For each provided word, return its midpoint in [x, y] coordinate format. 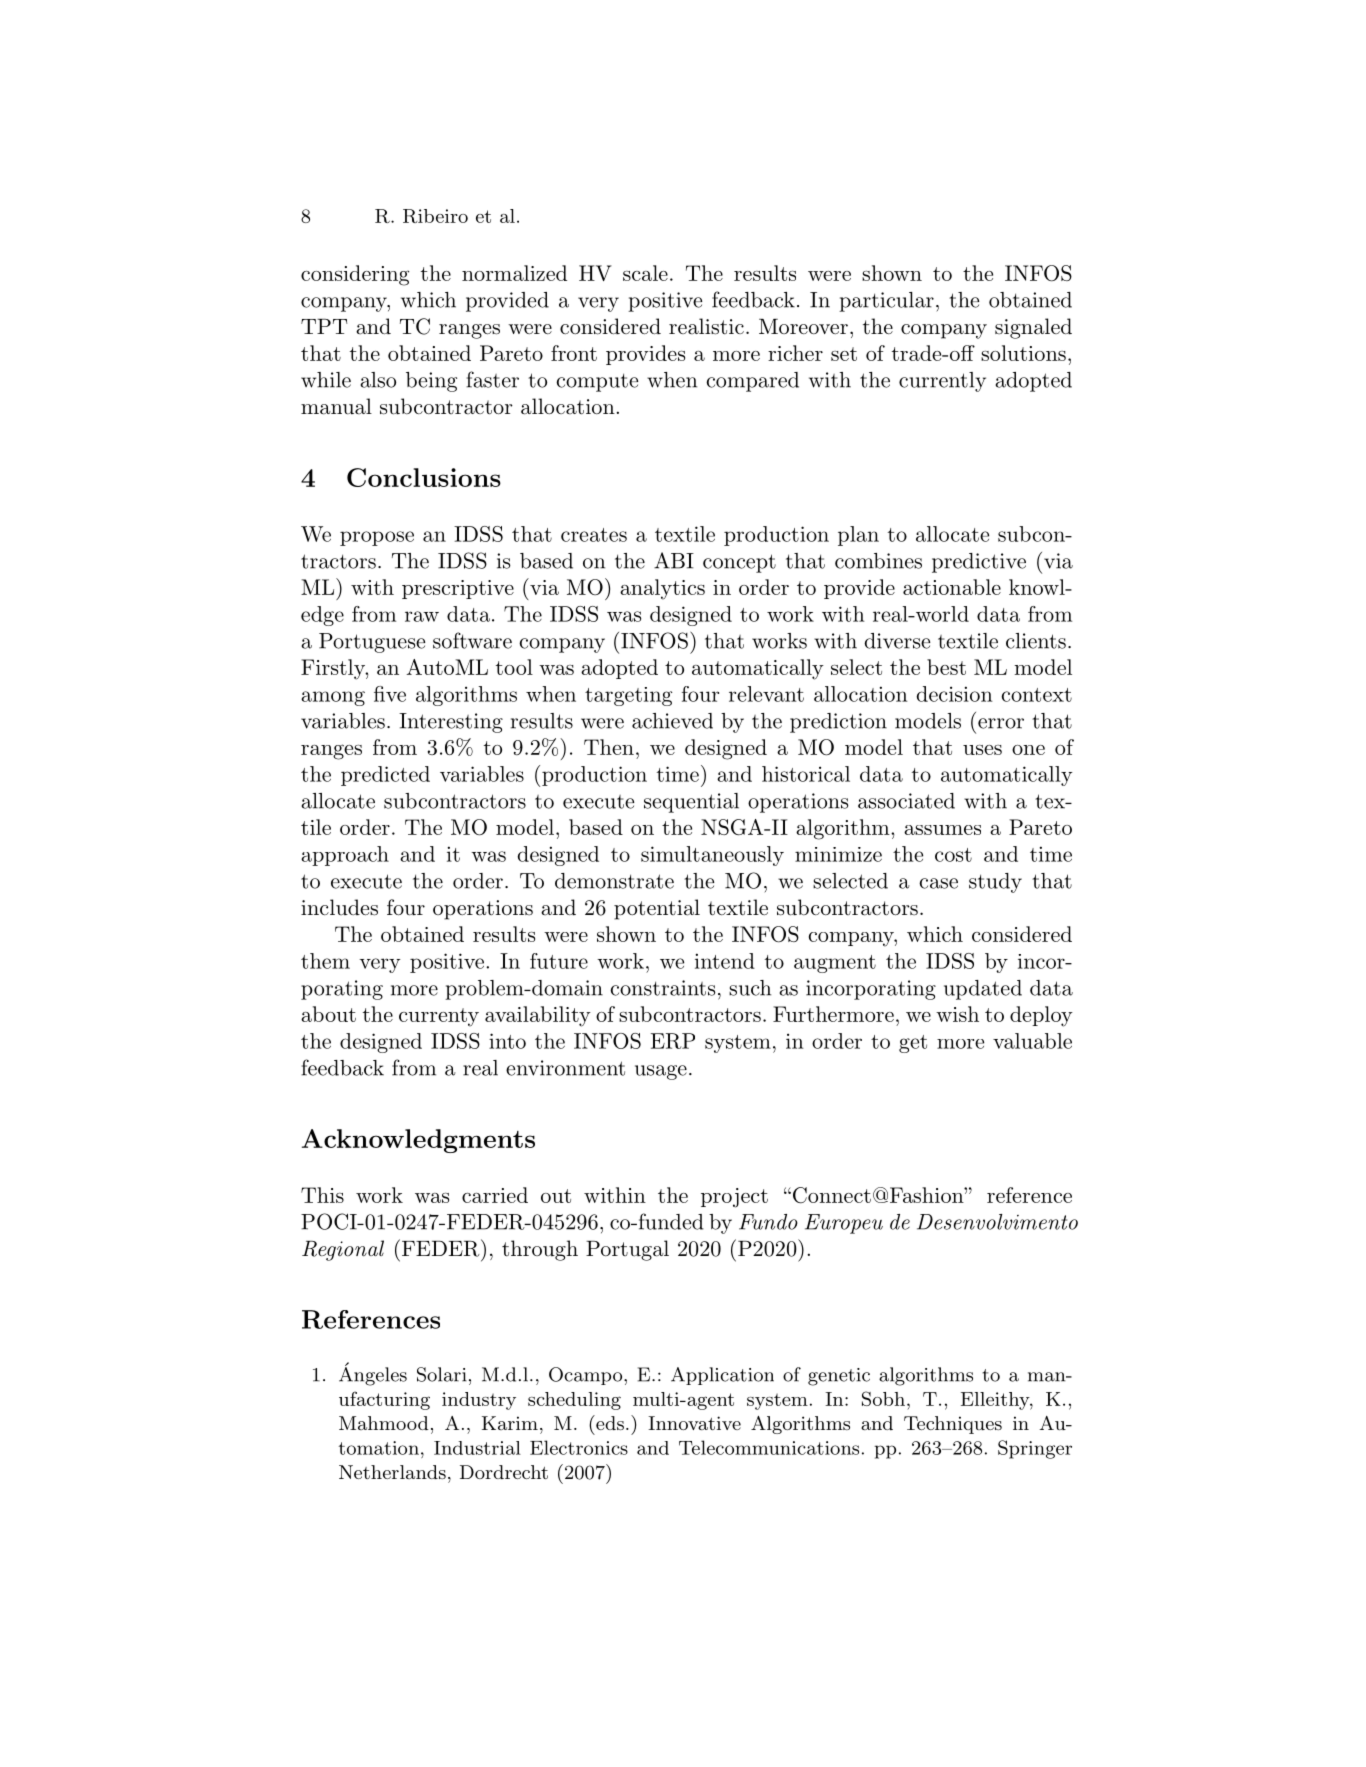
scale [645, 273]
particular [886, 302]
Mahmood [384, 1423]
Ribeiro [435, 216]
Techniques [953, 1425]
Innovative [694, 1423]
